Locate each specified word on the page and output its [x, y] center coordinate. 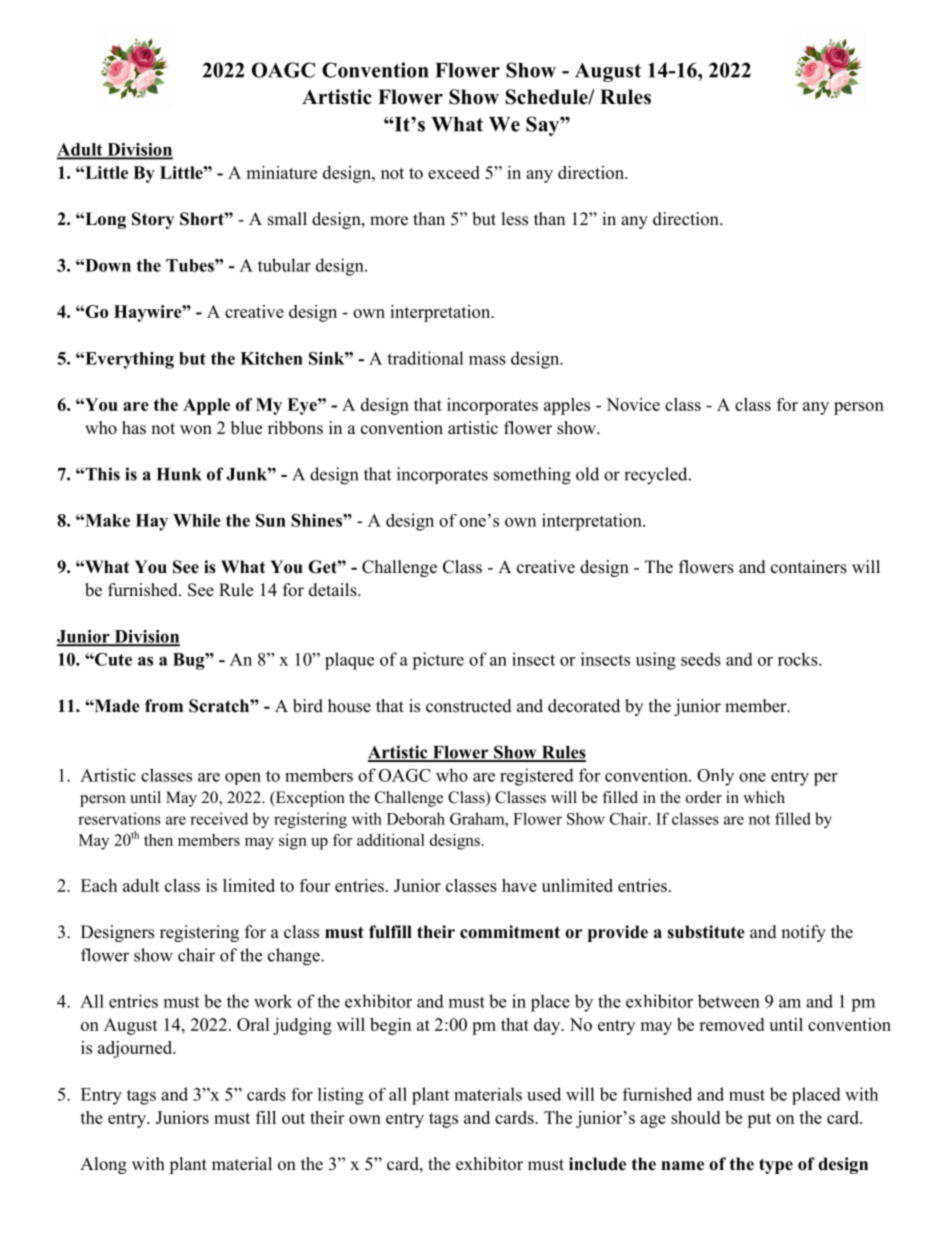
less [515, 219]
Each [99, 885]
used [544, 1094]
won [196, 430]
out [293, 1118]
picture [438, 661]
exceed [454, 172]
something [532, 476]
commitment [510, 932]
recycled [657, 476]
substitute [706, 932]
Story [153, 220]
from [164, 706]
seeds [701, 659]
